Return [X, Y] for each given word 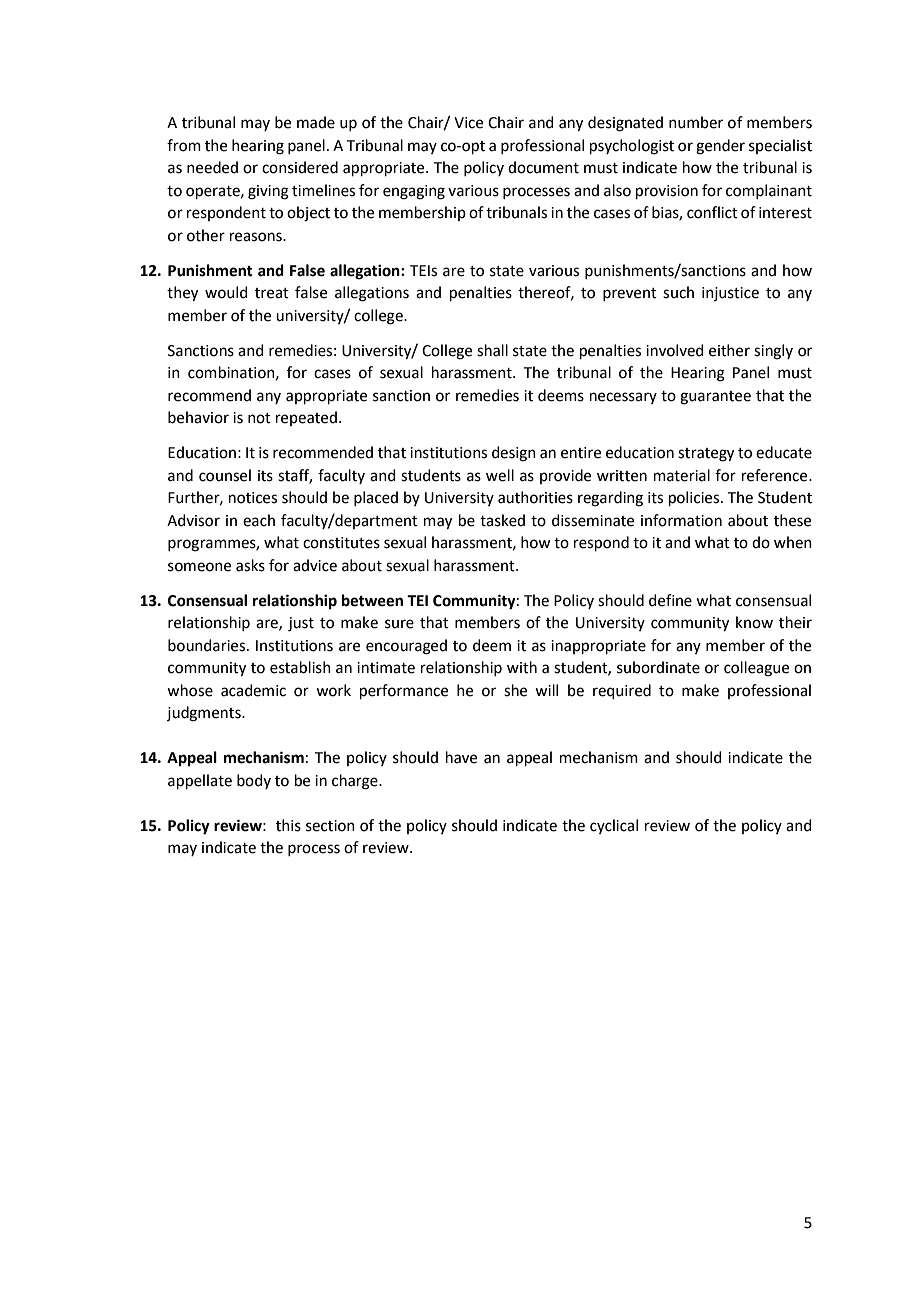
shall [492, 350]
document [543, 167]
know [754, 622]
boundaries [208, 645]
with [522, 667]
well [500, 475]
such [678, 292]
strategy [706, 455]
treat [272, 293]
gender [720, 147]
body [254, 781]
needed [212, 167]
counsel [225, 475]
